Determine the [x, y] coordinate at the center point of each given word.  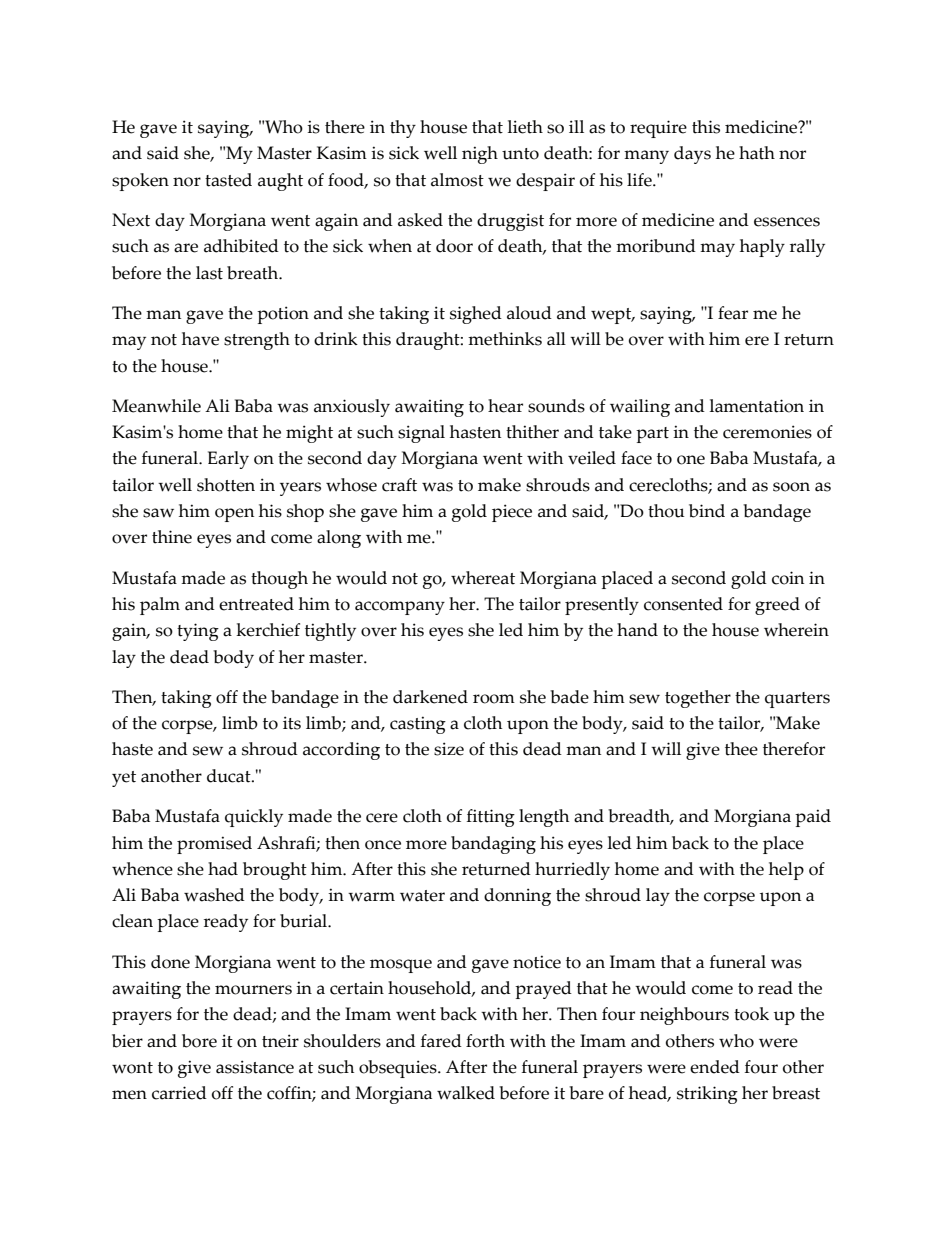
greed [777, 606]
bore [199, 1041]
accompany [400, 608]
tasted [228, 180]
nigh [480, 155]
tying [198, 632]
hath [757, 153]
